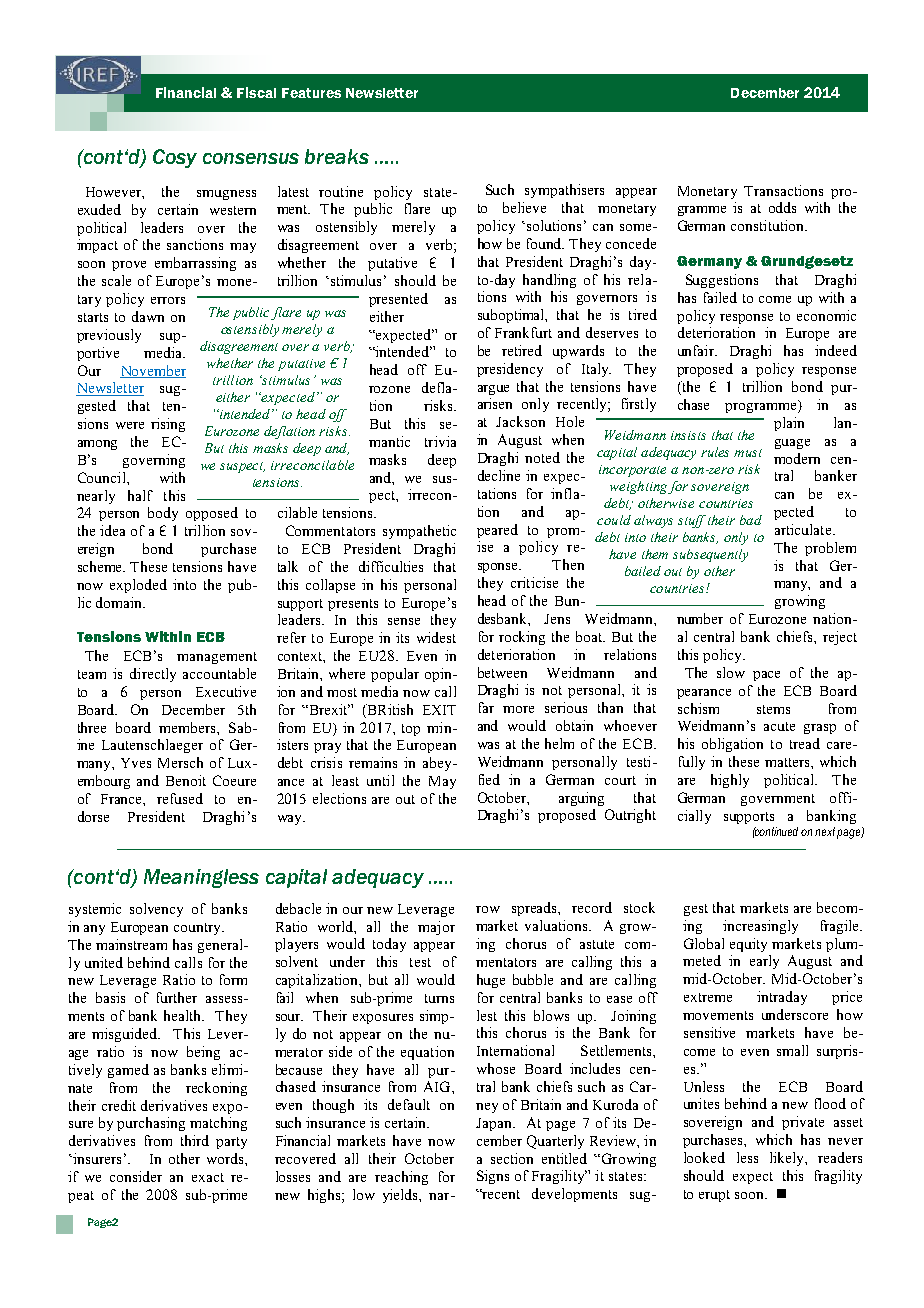 The width and height of the screenshot is (924, 1308). I want to click on believe, so click(524, 207).
